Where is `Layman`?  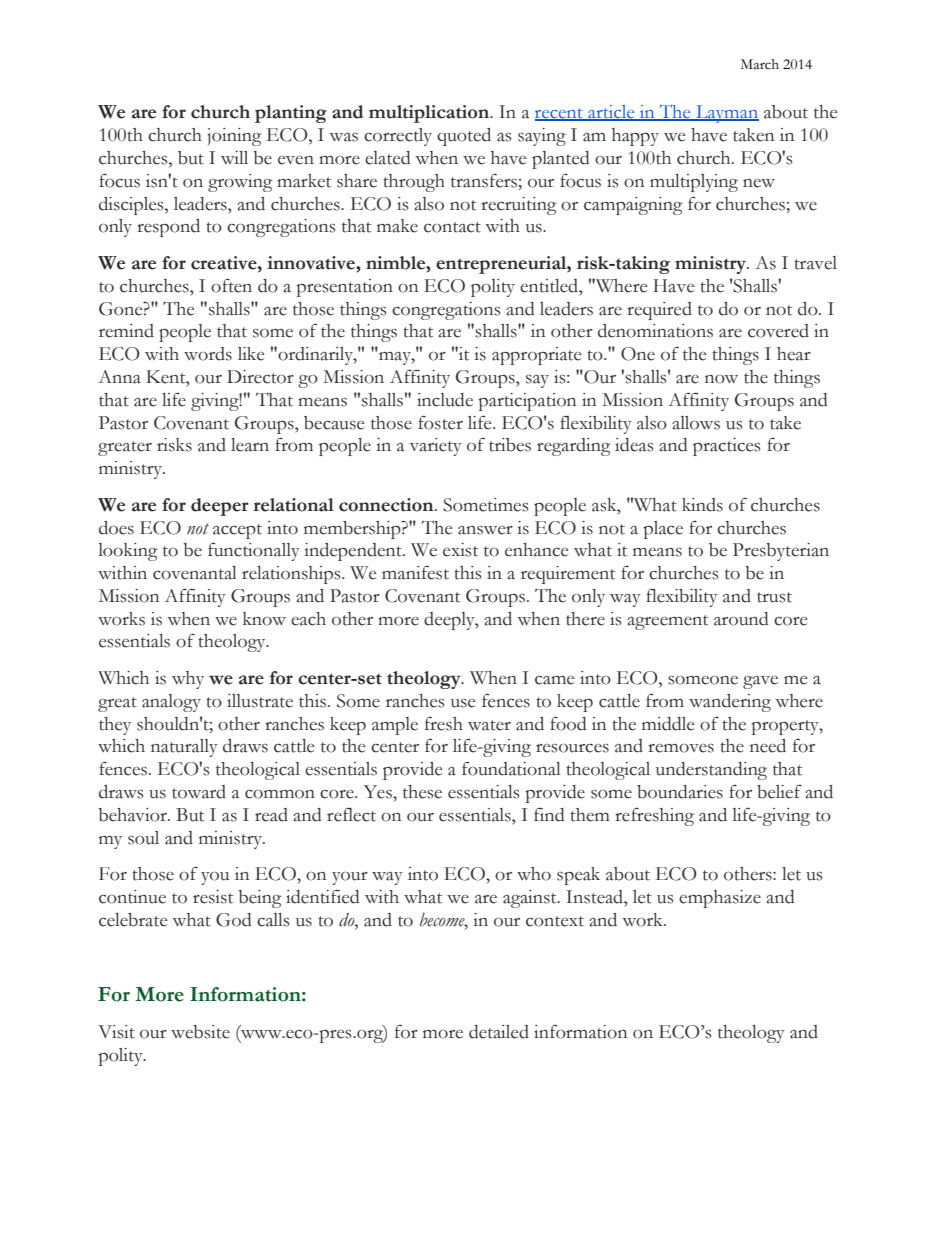 Layman is located at coordinates (726, 114).
